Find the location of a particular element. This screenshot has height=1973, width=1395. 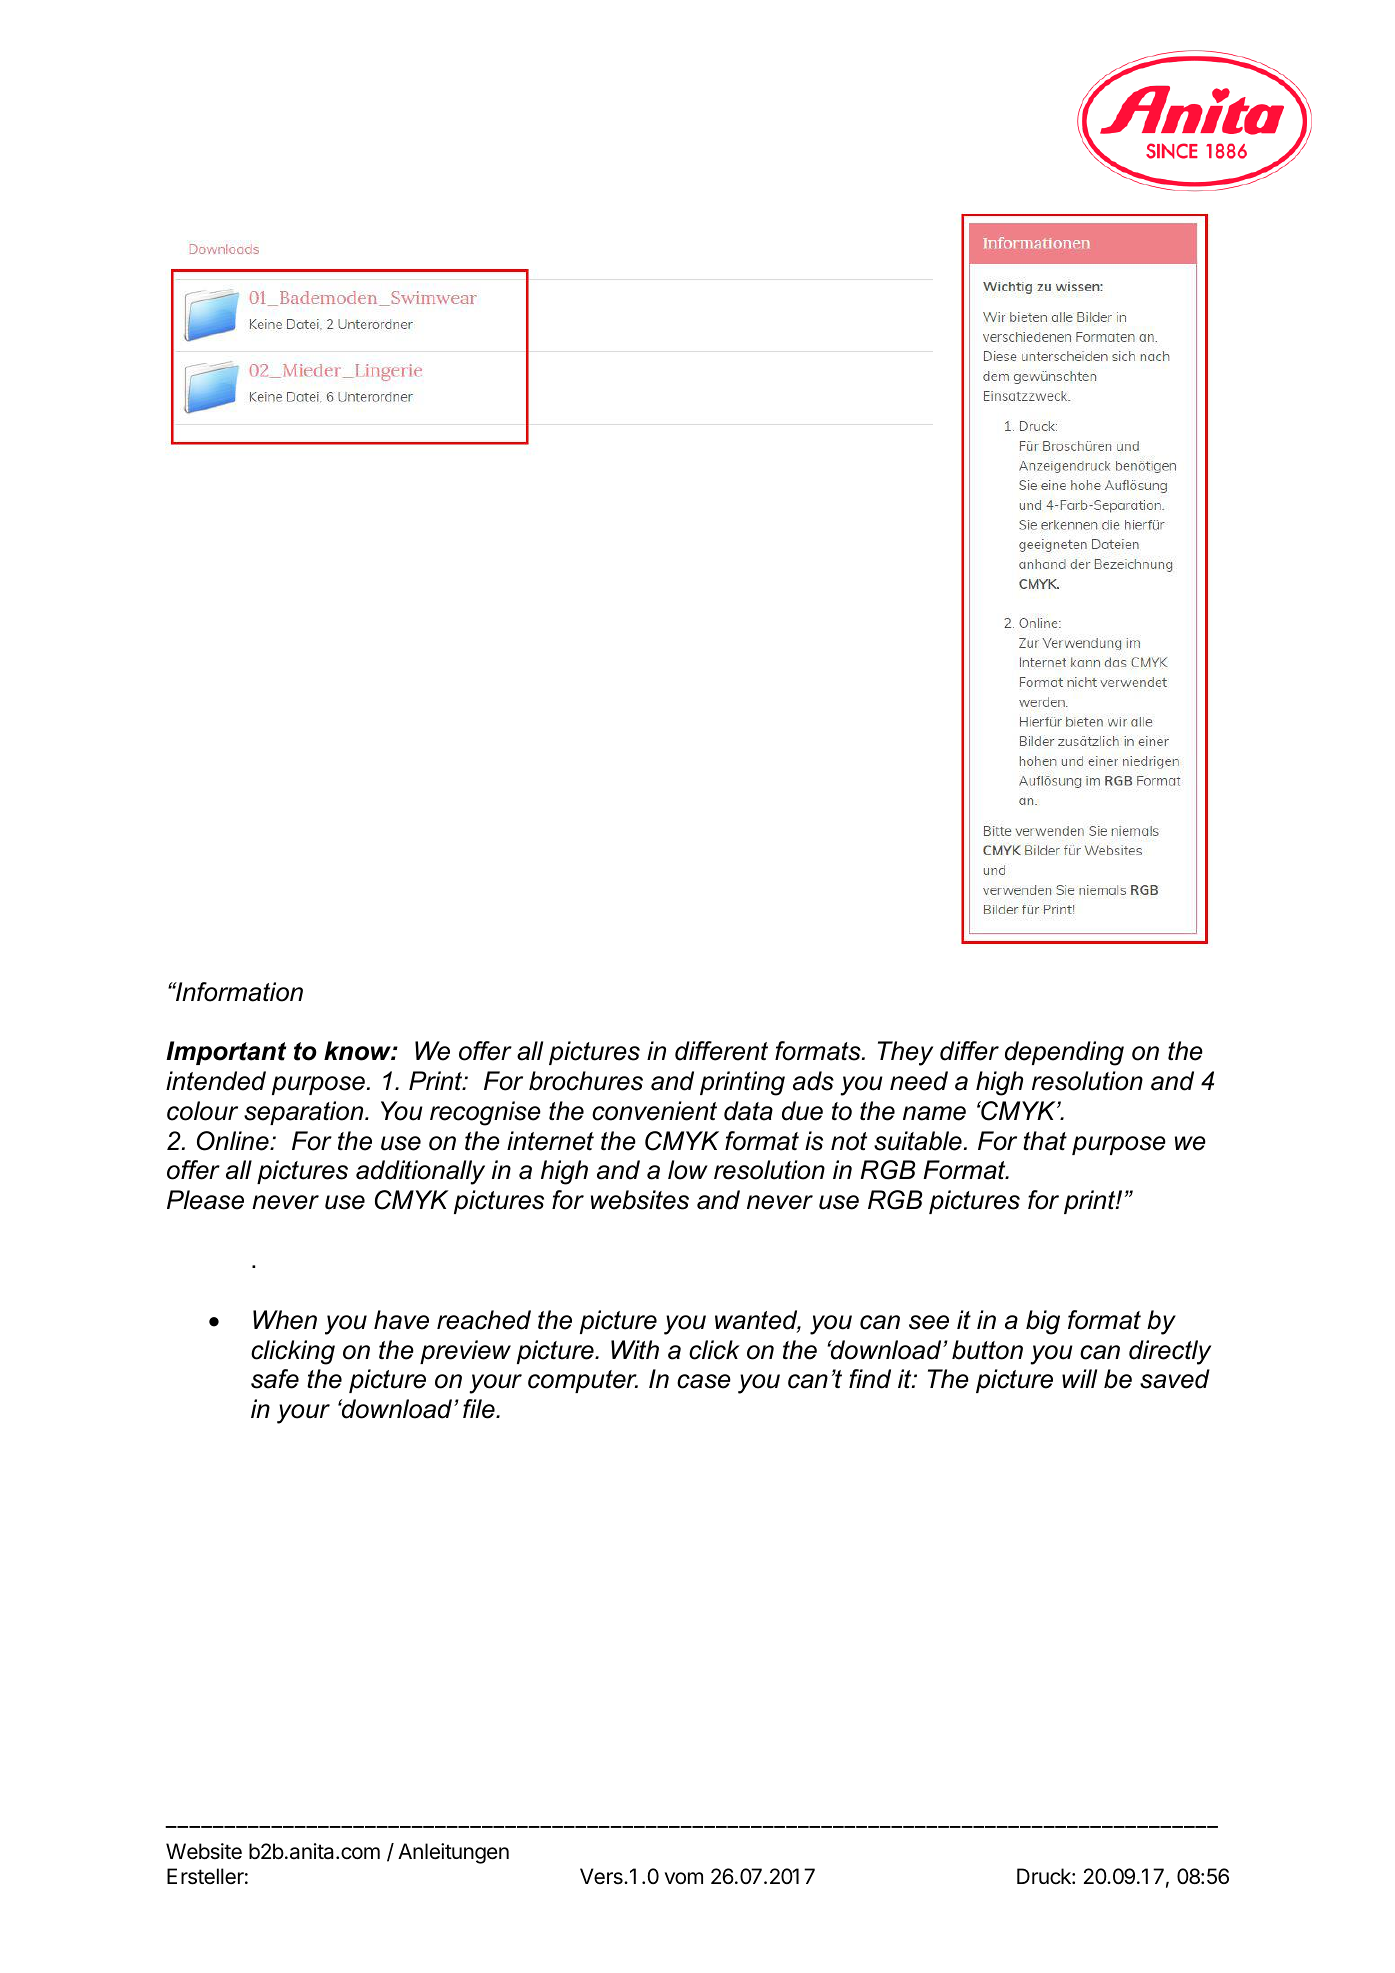

When is located at coordinates (285, 1320).
